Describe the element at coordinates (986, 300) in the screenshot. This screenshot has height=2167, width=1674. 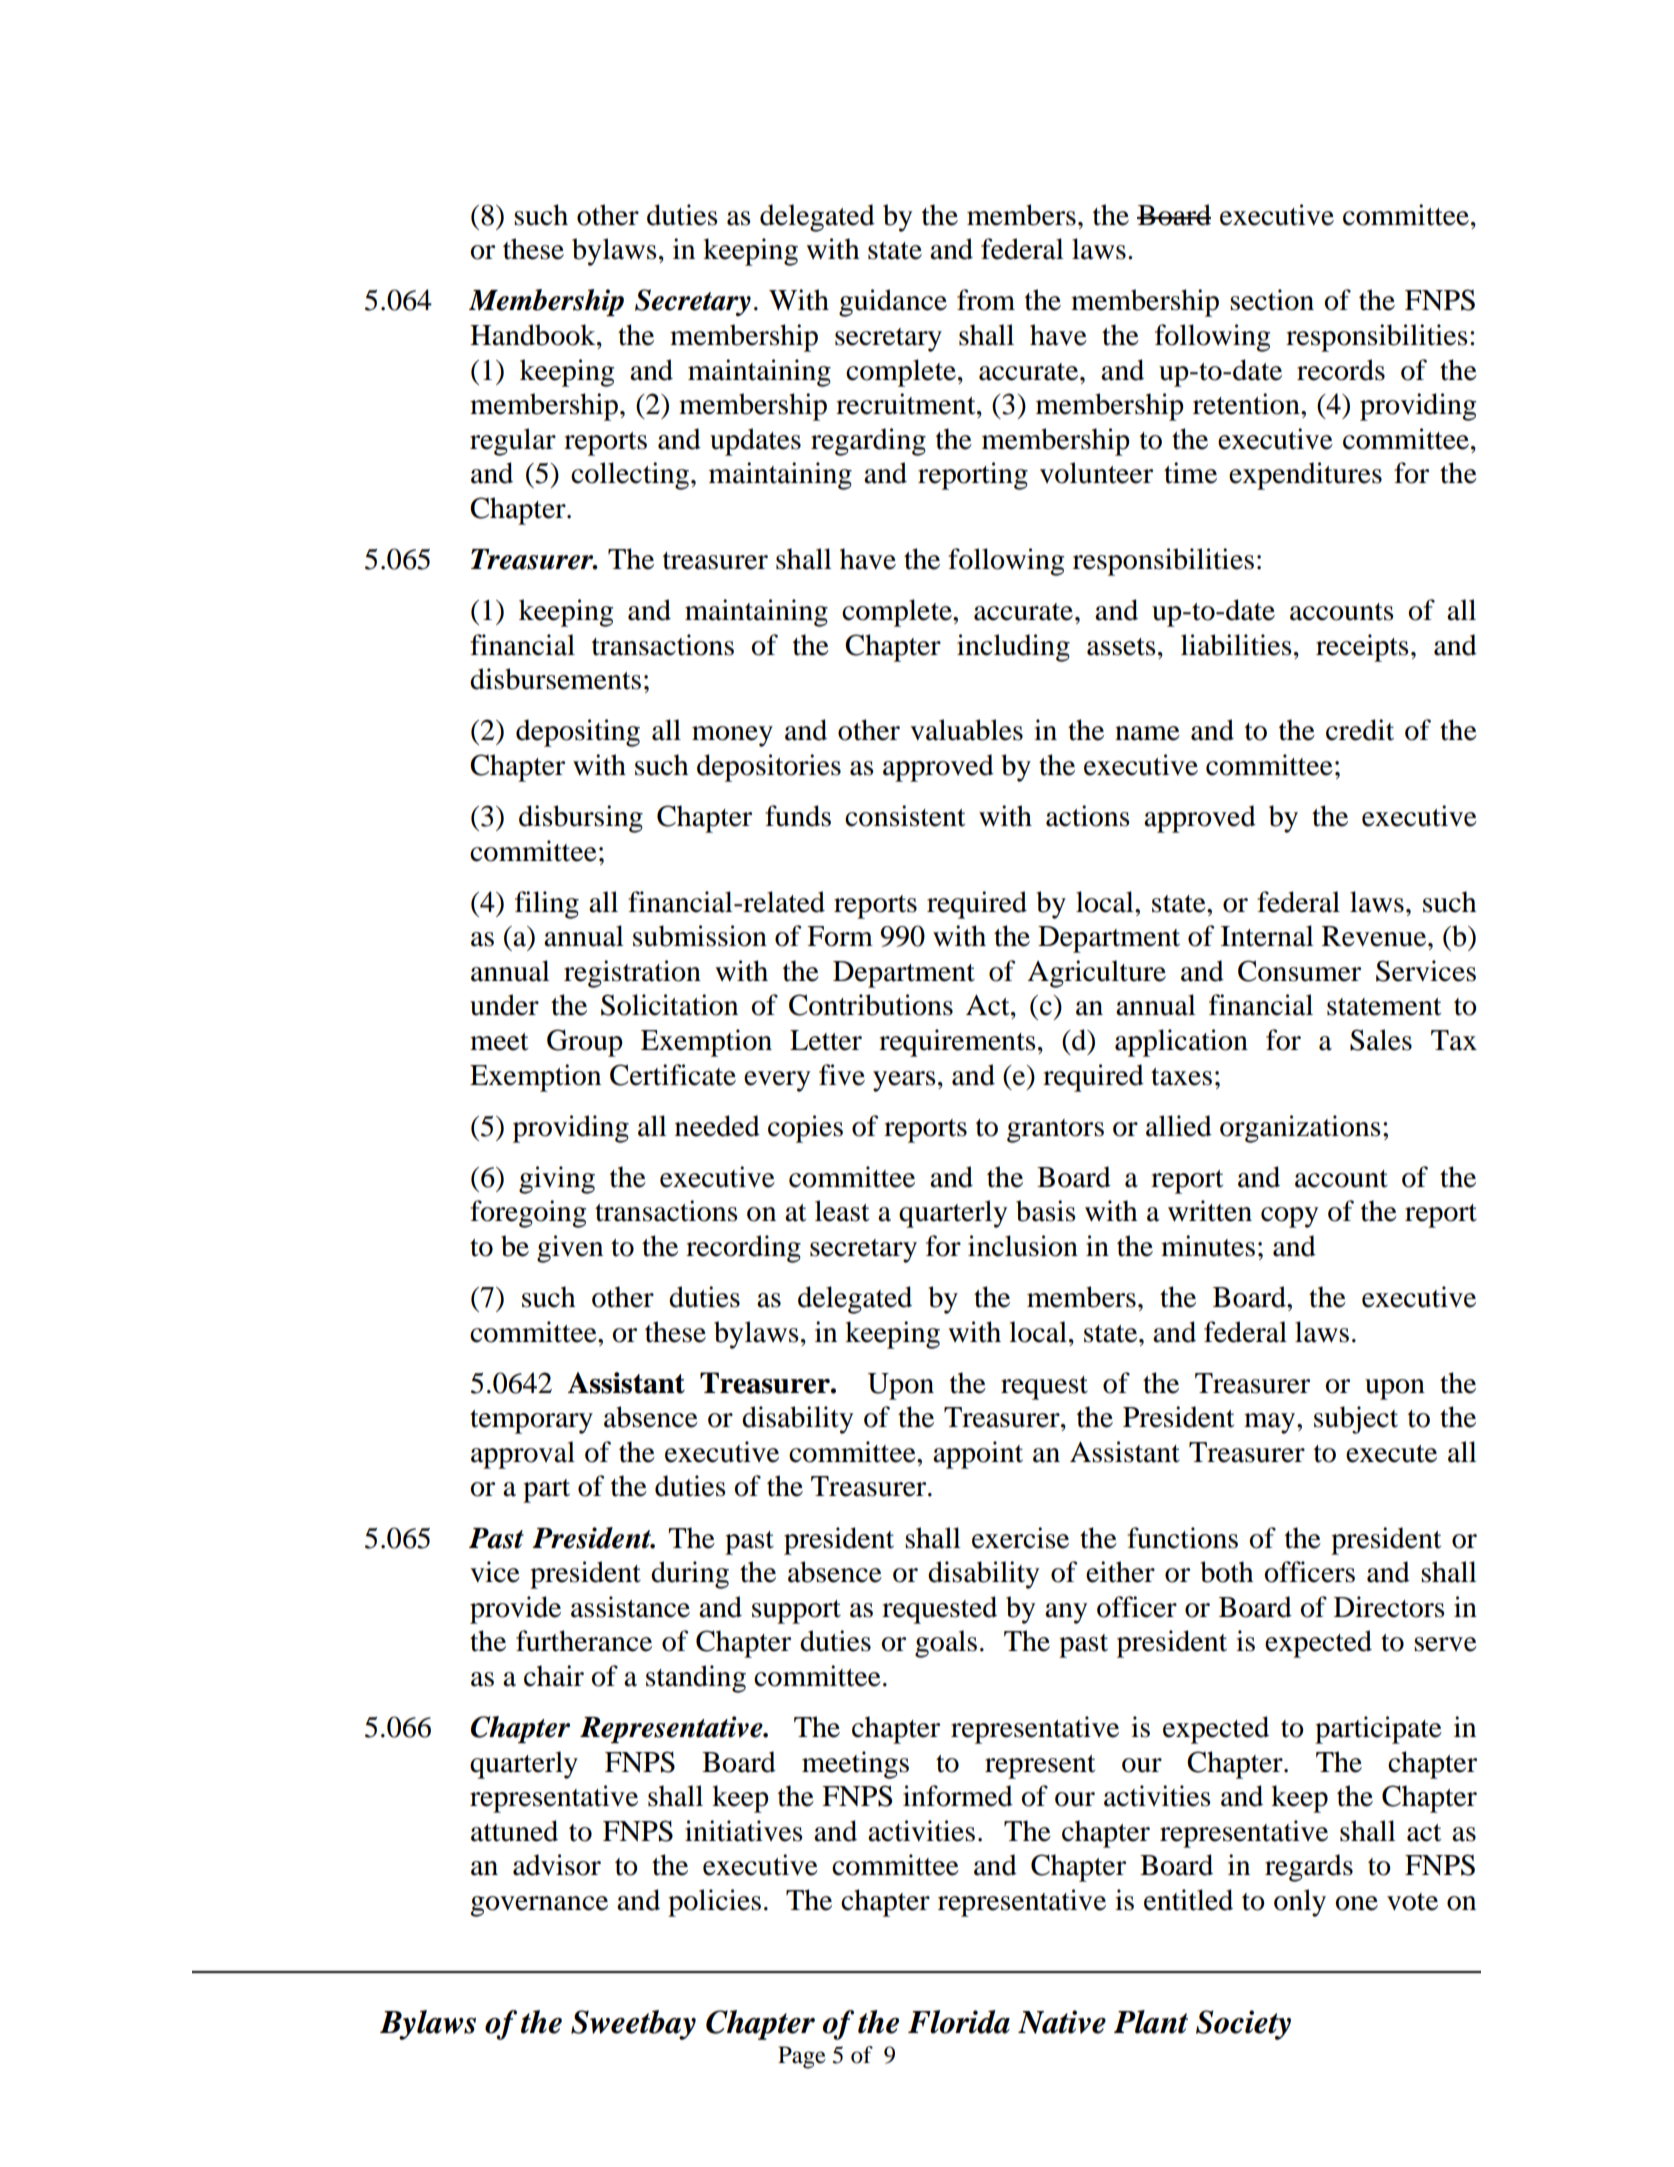
I see `from` at that location.
